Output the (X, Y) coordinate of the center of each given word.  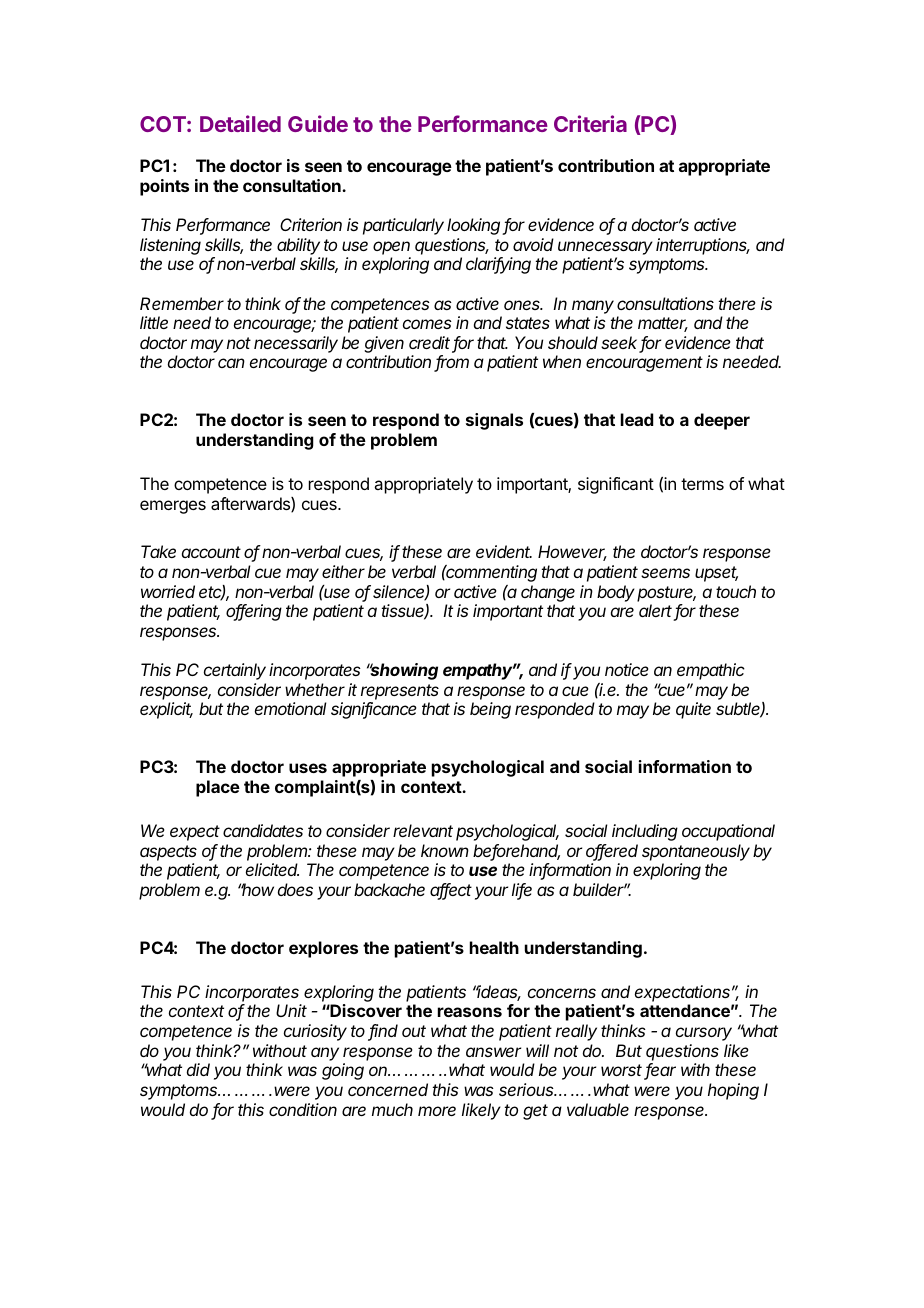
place (218, 788)
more (437, 1111)
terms (702, 484)
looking (475, 226)
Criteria (590, 123)
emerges (173, 507)
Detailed (240, 123)
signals (494, 421)
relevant (423, 830)
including (645, 832)
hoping (733, 1091)
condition (303, 1109)
